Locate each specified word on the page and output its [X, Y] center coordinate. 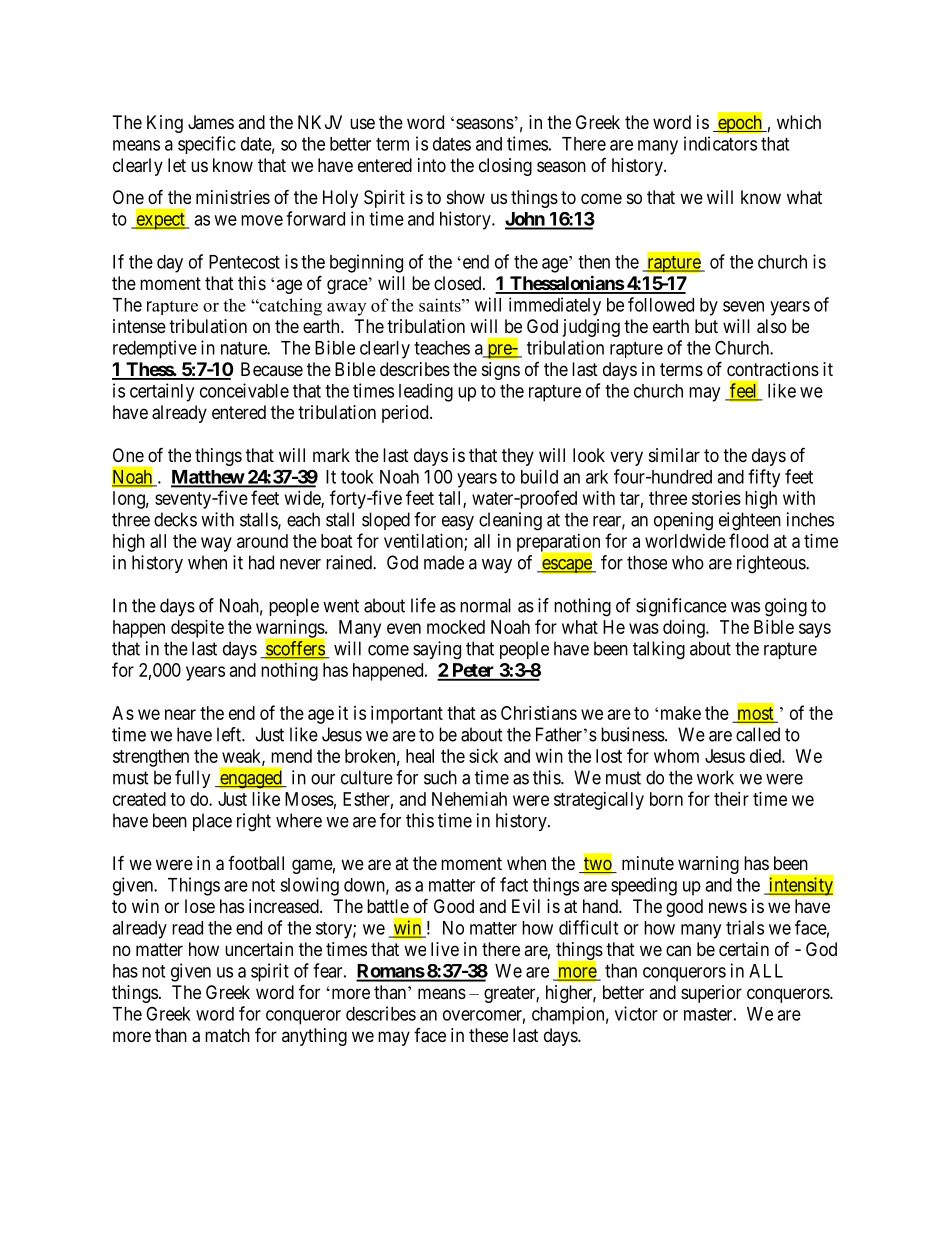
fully [193, 779]
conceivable [244, 390]
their [731, 799]
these [488, 1035]
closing [505, 167]
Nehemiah [469, 799]
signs [501, 371]
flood [748, 540]
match [227, 1035]
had [261, 562]
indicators [720, 143]
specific [207, 145]
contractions [773, 369]
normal [485, 605]
